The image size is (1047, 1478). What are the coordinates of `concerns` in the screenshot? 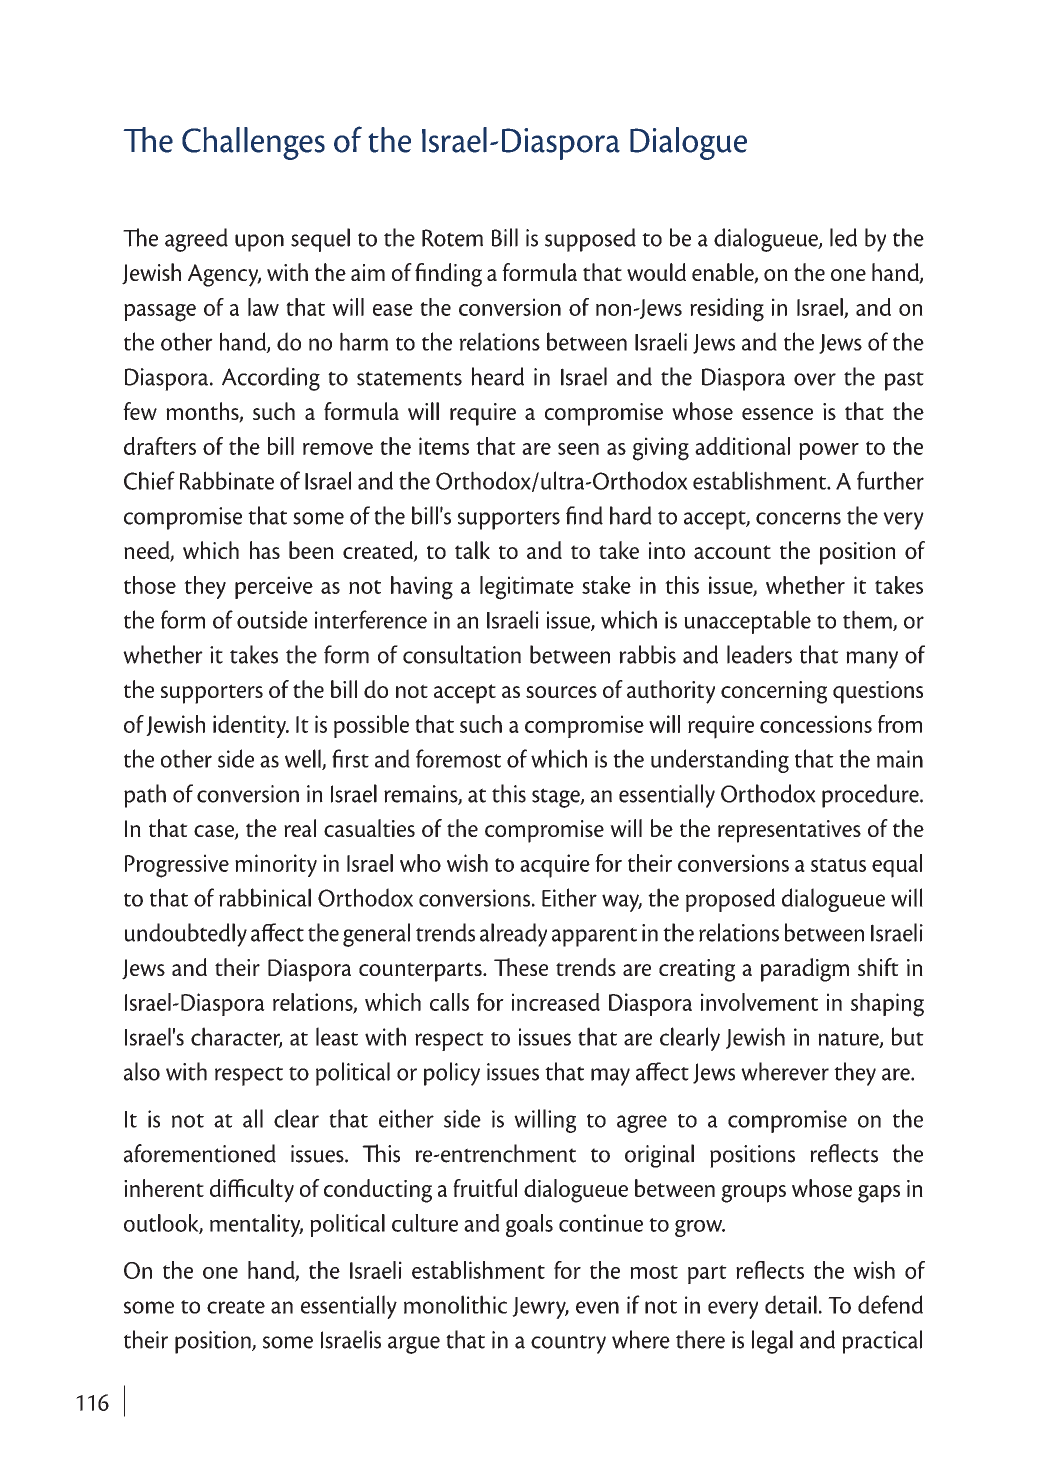 It's located at (798, 518).
